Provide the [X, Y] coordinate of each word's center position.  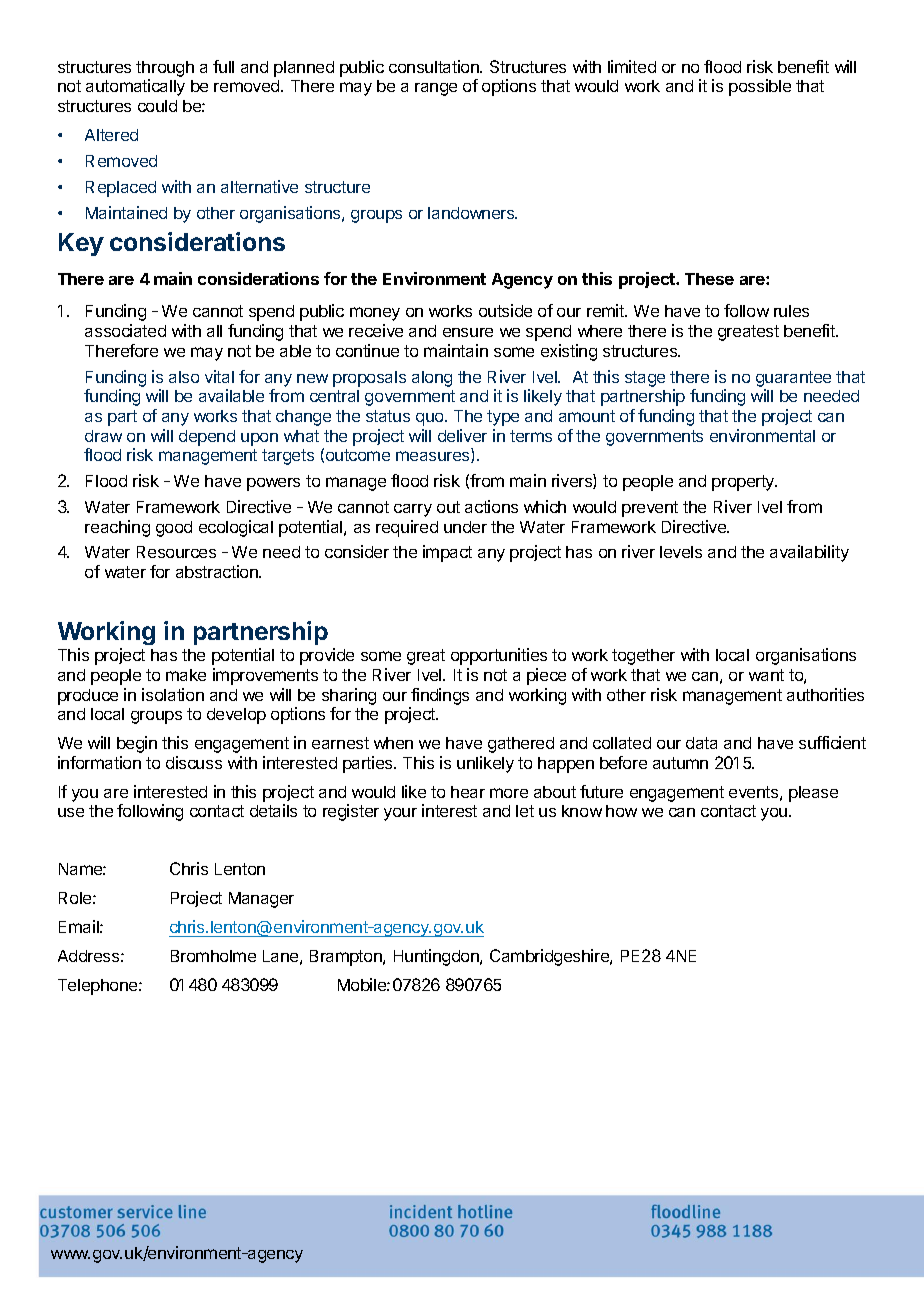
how [621, 811]
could [157, 106]
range [436, 89]
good [174, 529]
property [744, 483]
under [465, 527]
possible [760, 87]
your [400, 814]
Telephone [99, 987]
